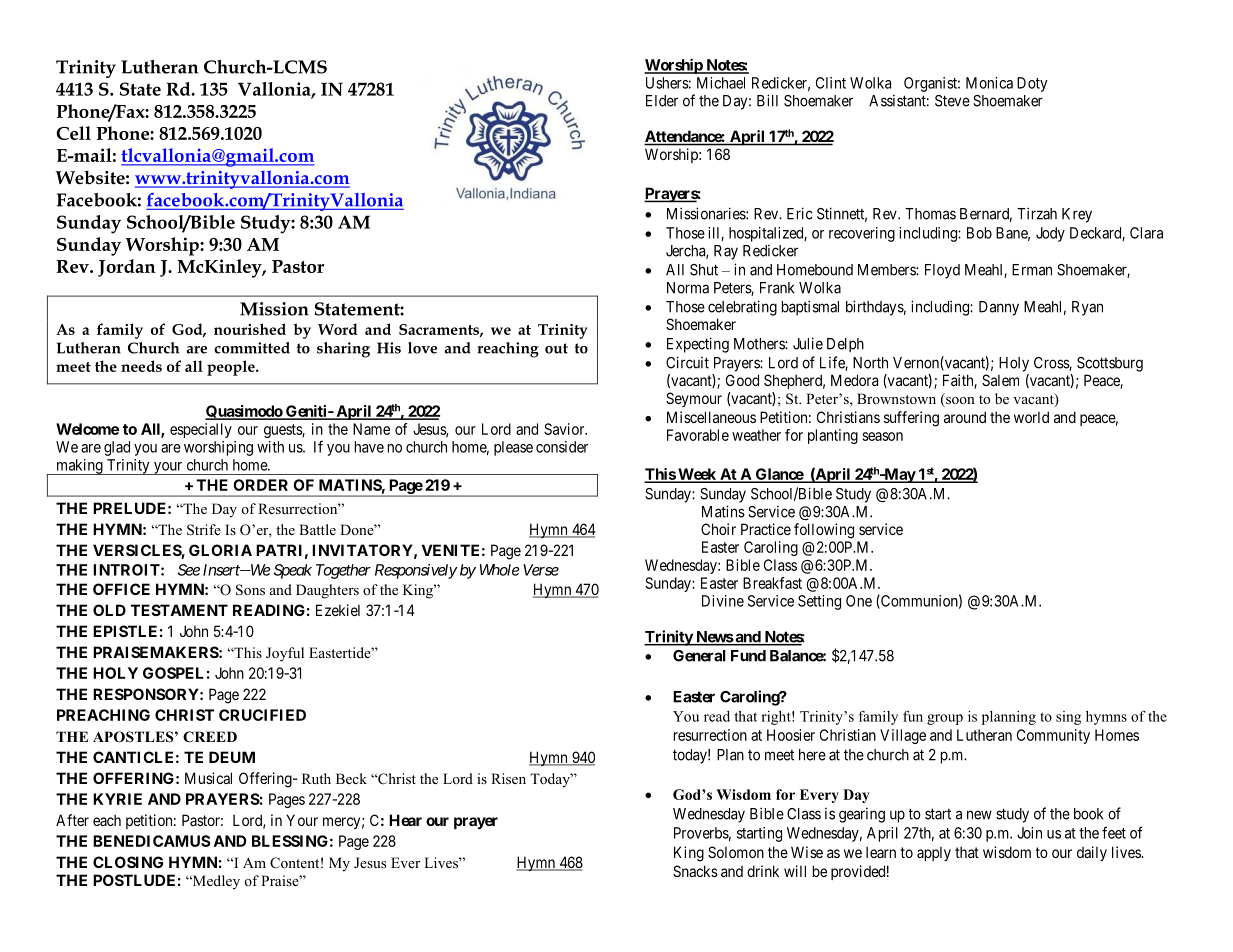 The height and width of the screenshot is (952, 1233). I want to click on world, so click(1031, 417).
